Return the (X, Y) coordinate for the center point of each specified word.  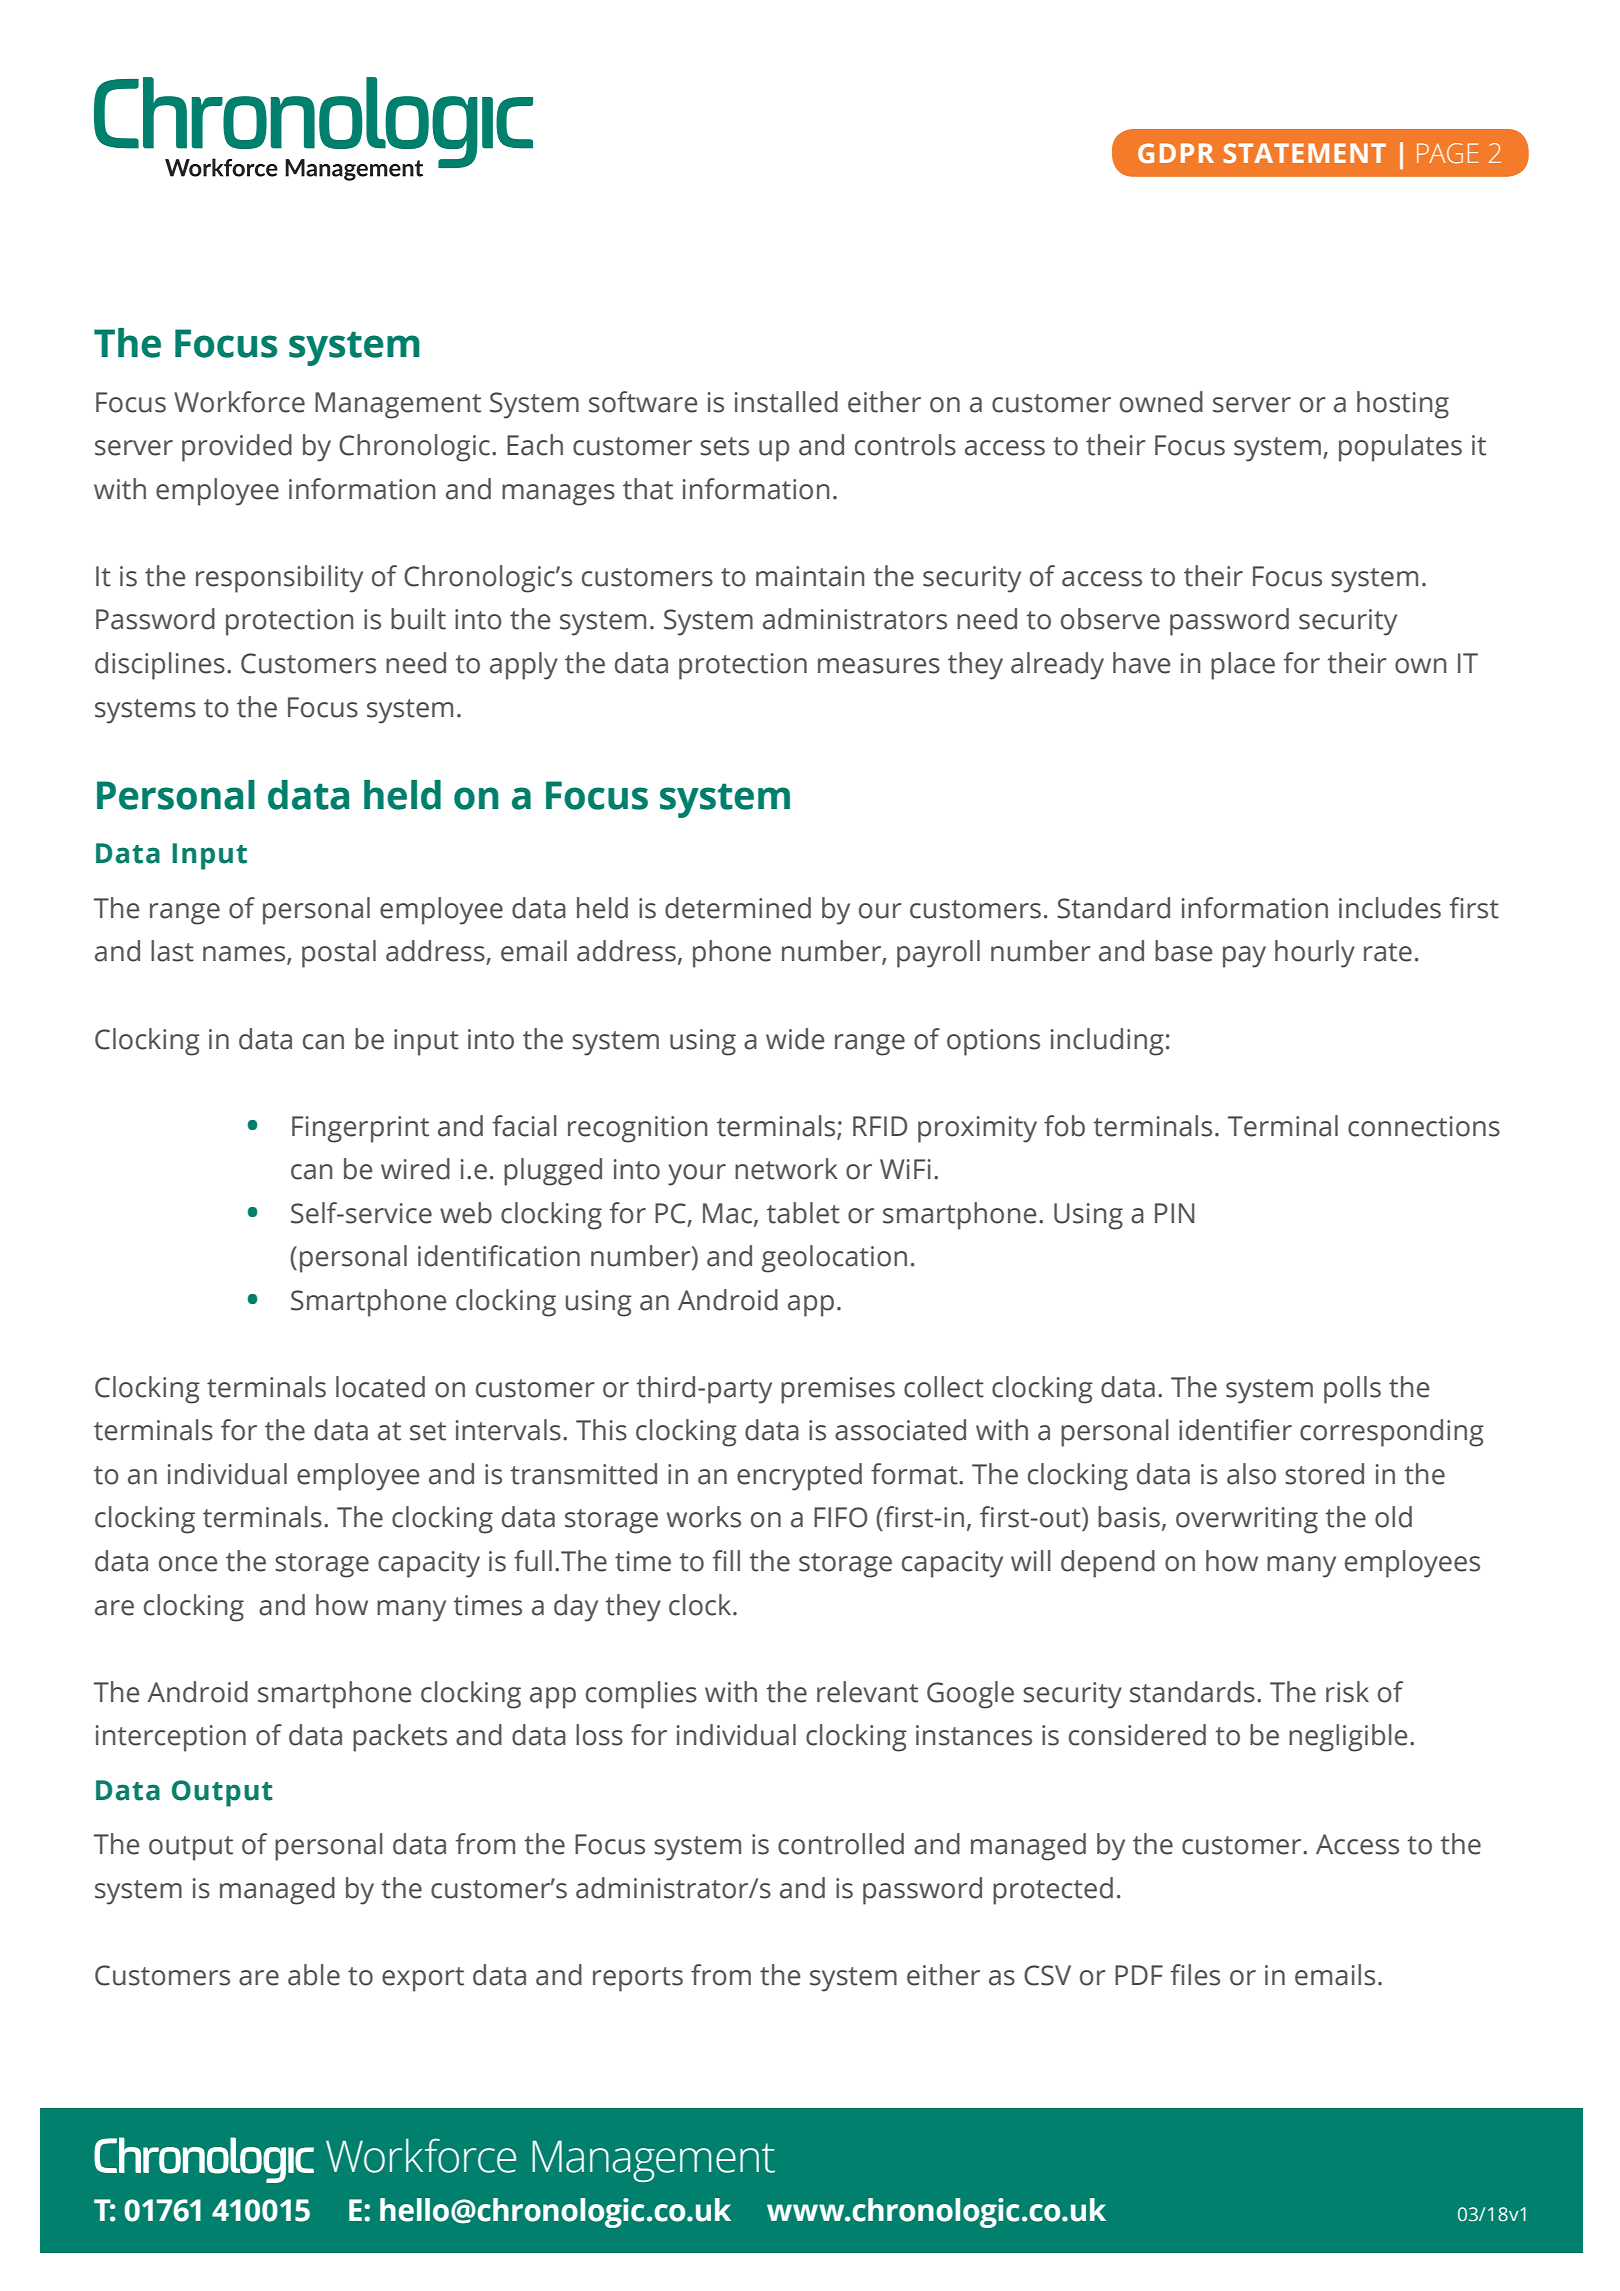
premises (838, 1390)
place (1243, 666)
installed (786, 402)
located (380, 1387)
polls (1352, 1390)
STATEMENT (1304, 153)
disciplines (160, 666)
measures (879, 666)
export (423, 1979)
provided (237, 448)
